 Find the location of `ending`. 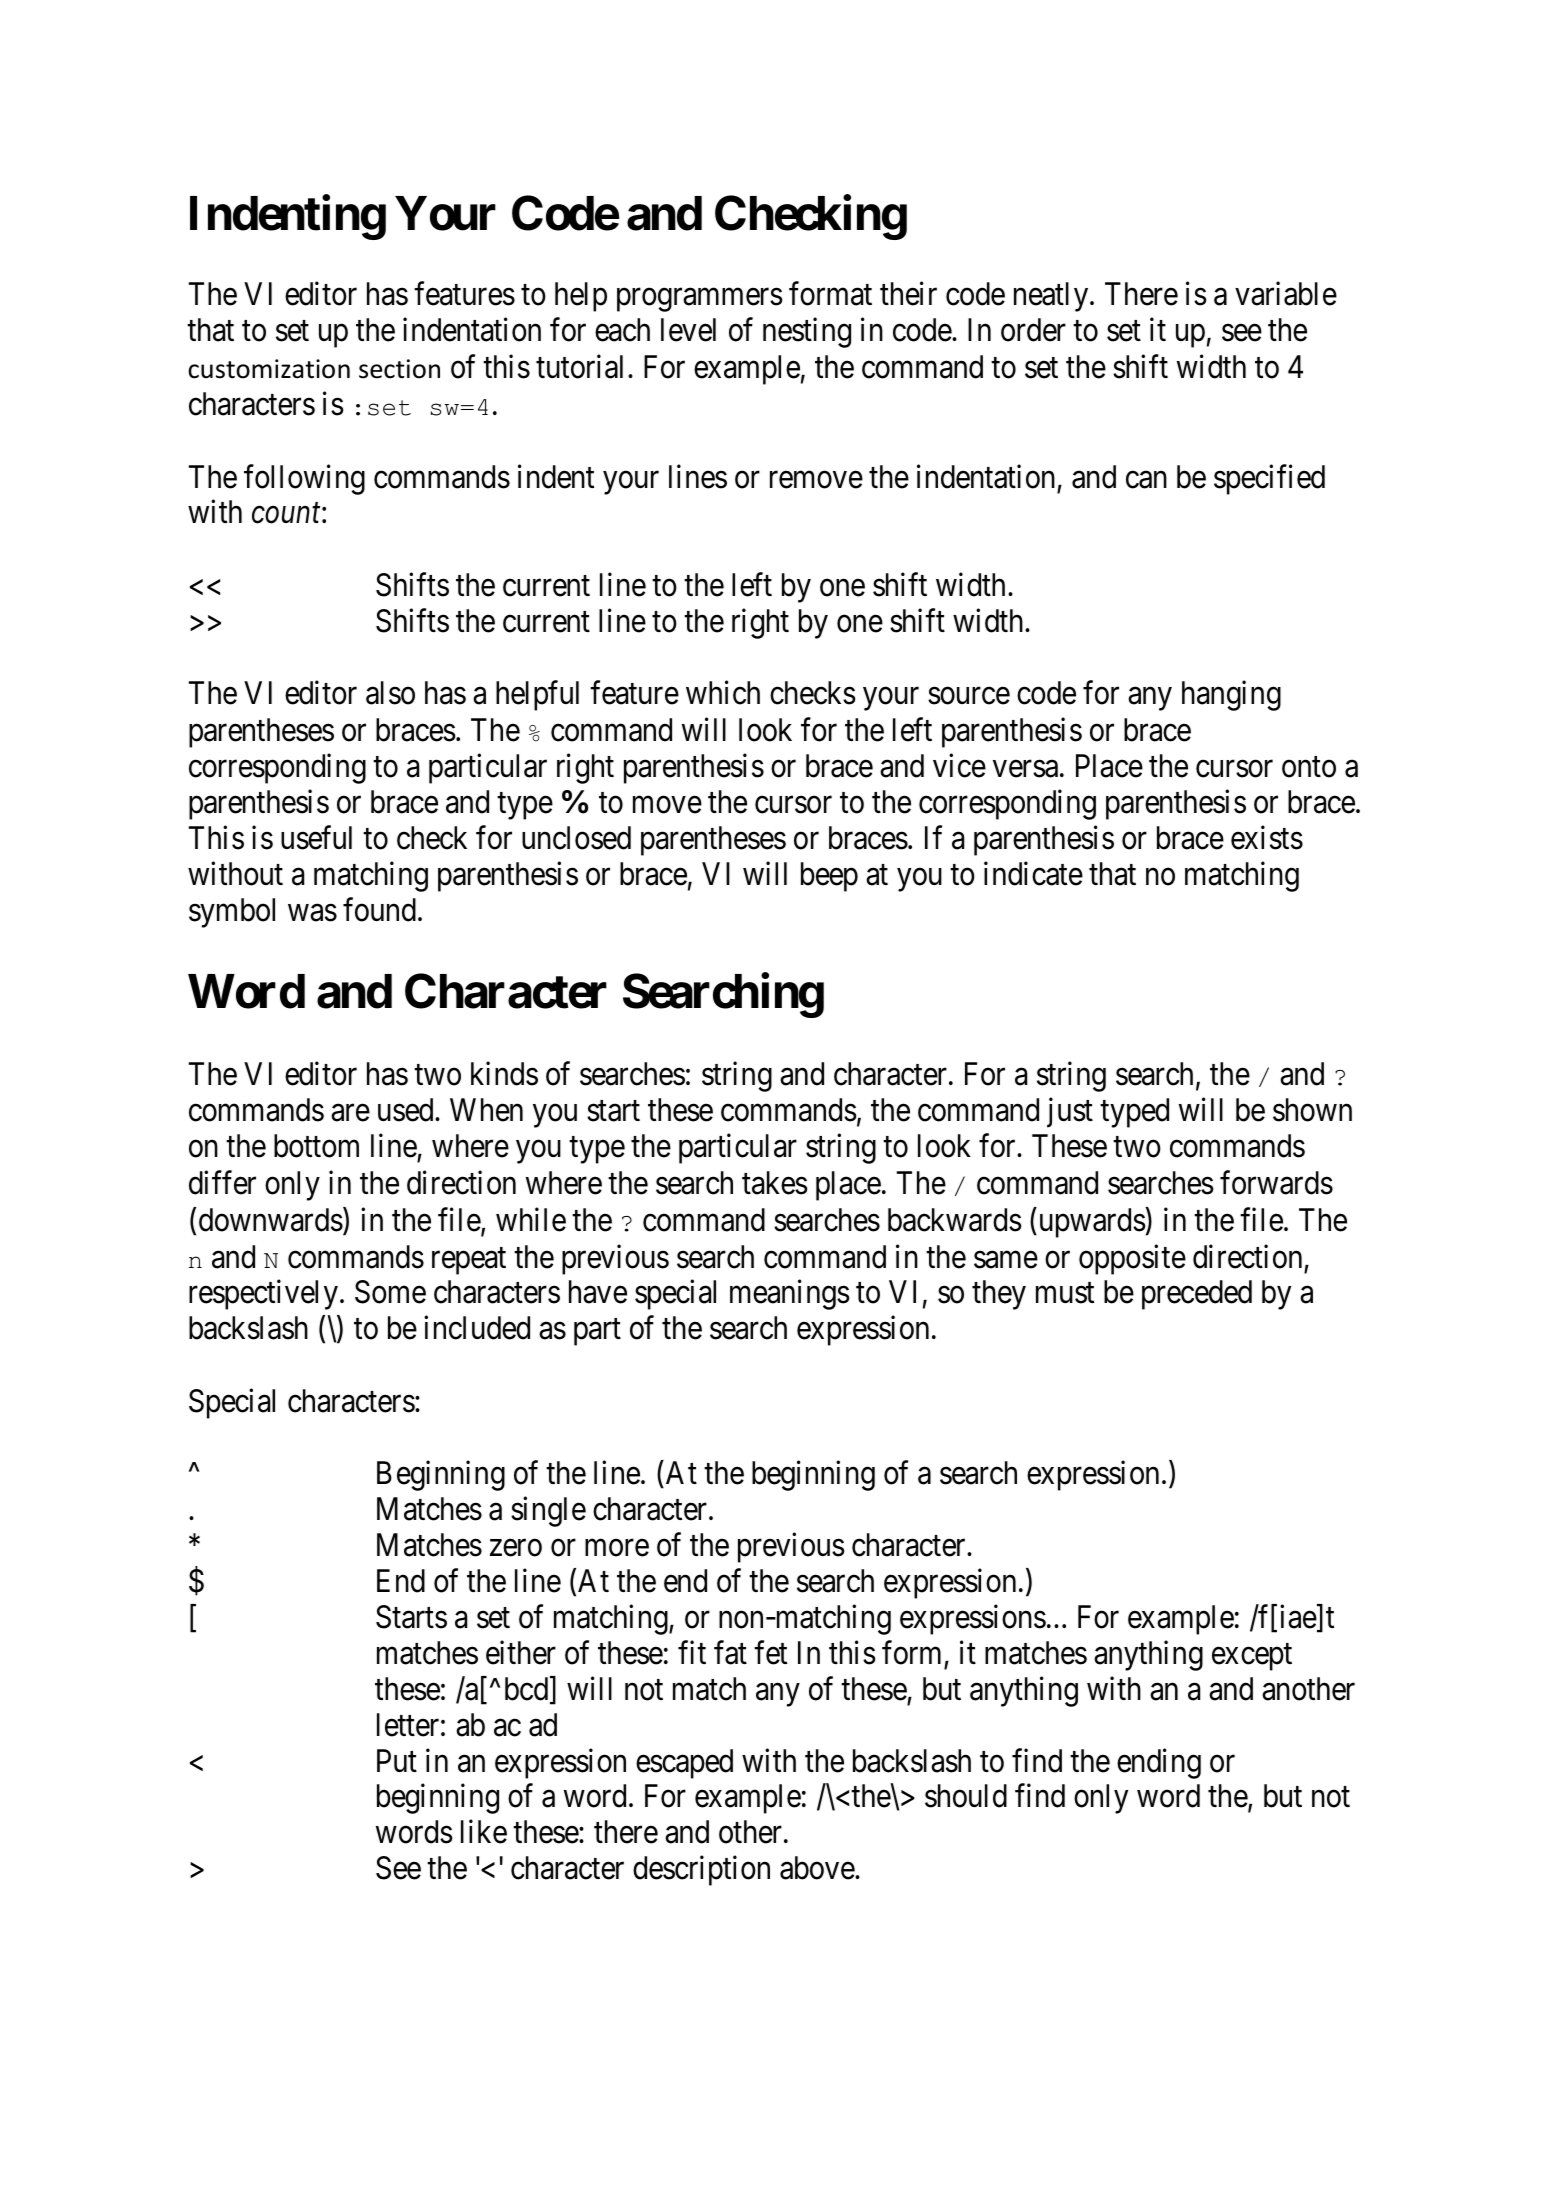

ending is located at coordinates (1159, 1763).
